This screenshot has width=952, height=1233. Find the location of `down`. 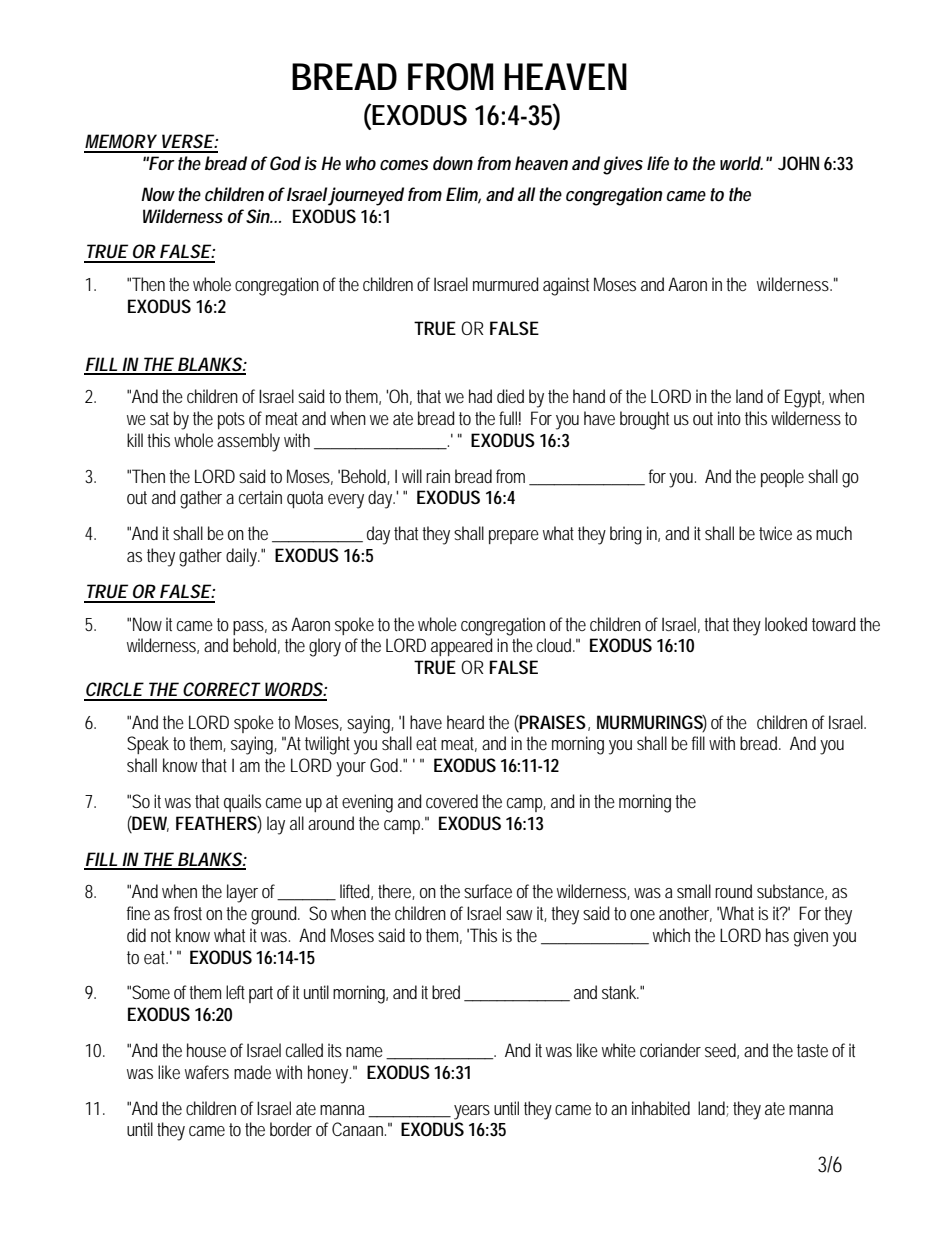

down is located at coordinates (453, 163).
